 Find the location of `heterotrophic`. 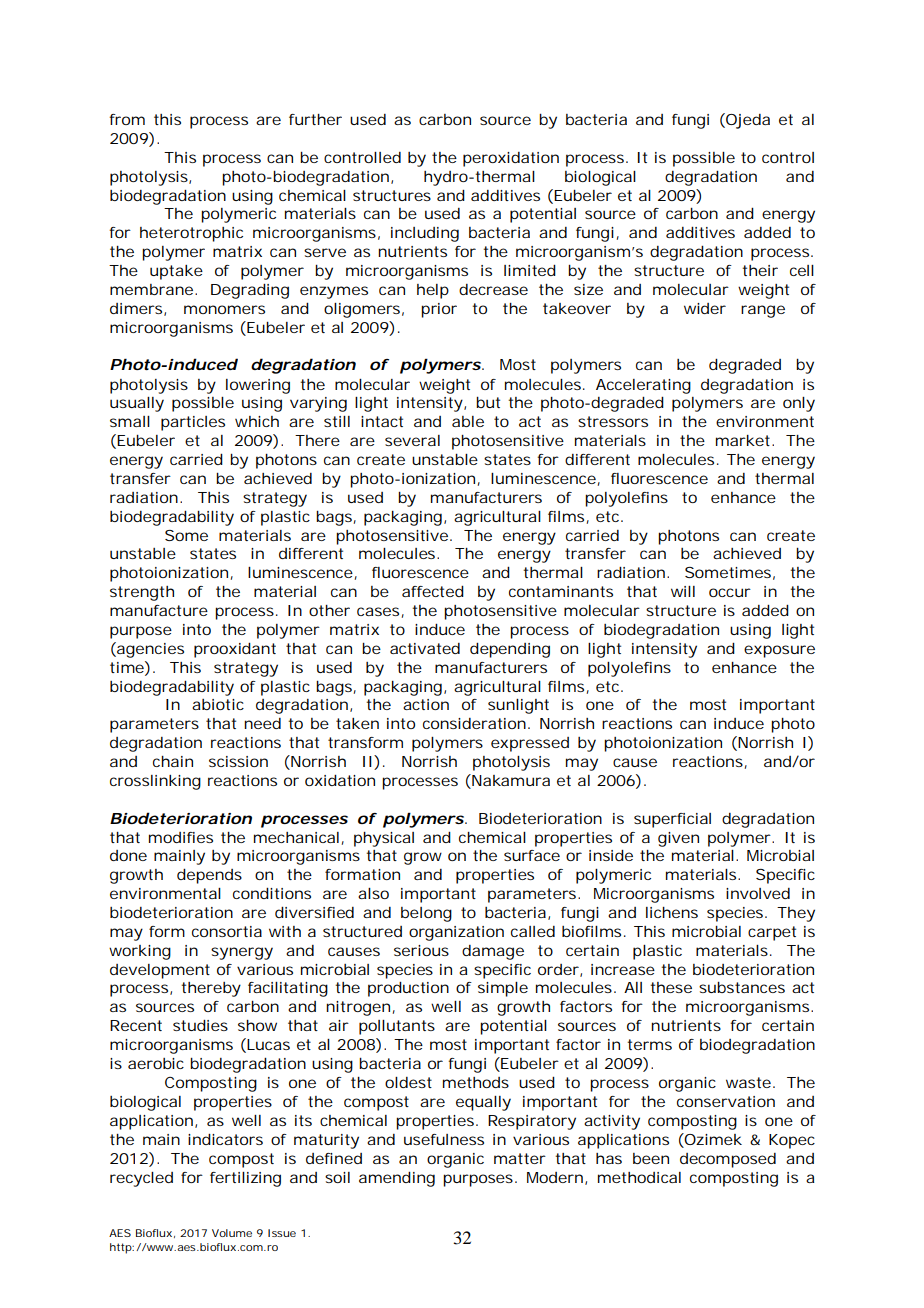

heterotrophic is located at coordinates (191, 234).
